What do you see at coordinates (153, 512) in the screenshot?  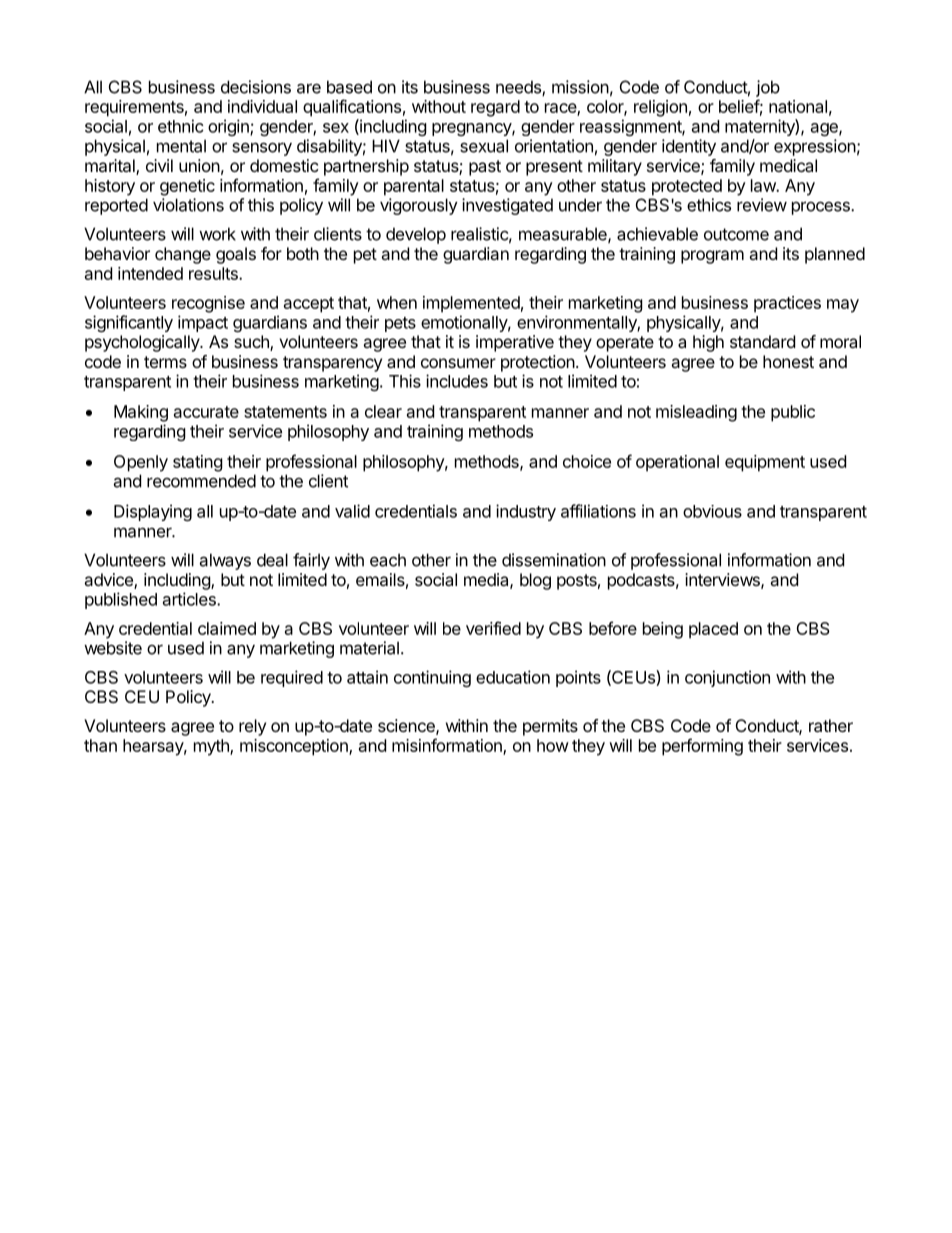 I see `Displaying` at bounding box center [153, 512].
